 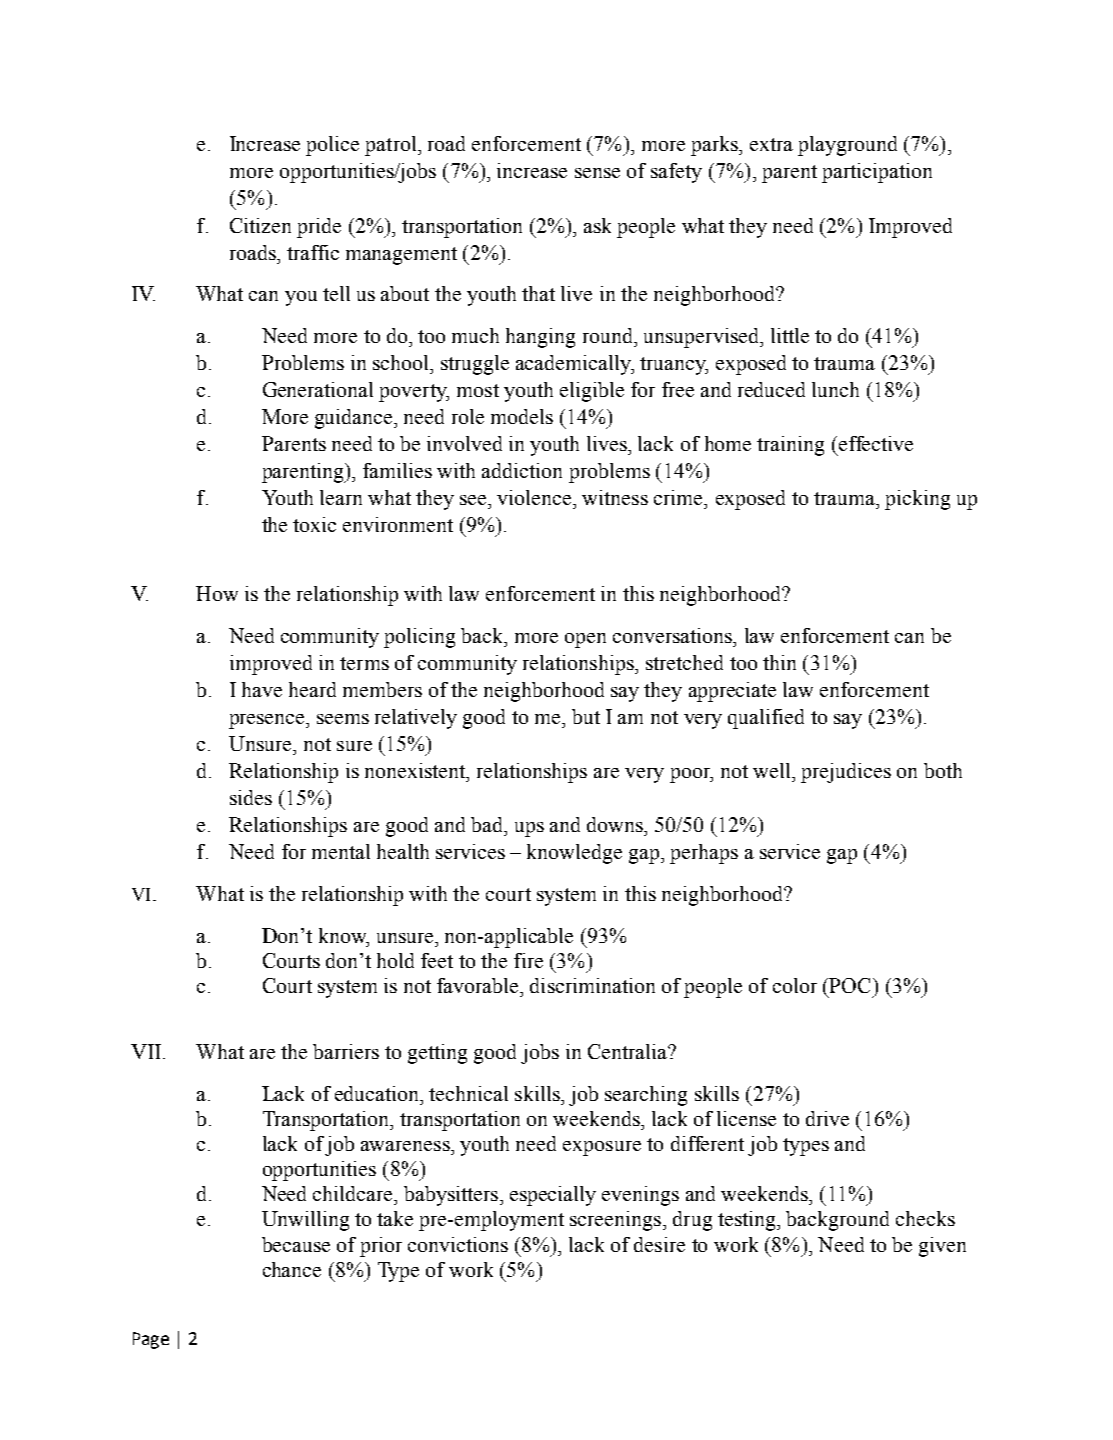 What do you see at coordinates (458, 1244) in the screenshot?
I see `convictions` at bounding box center [458, 1244].
